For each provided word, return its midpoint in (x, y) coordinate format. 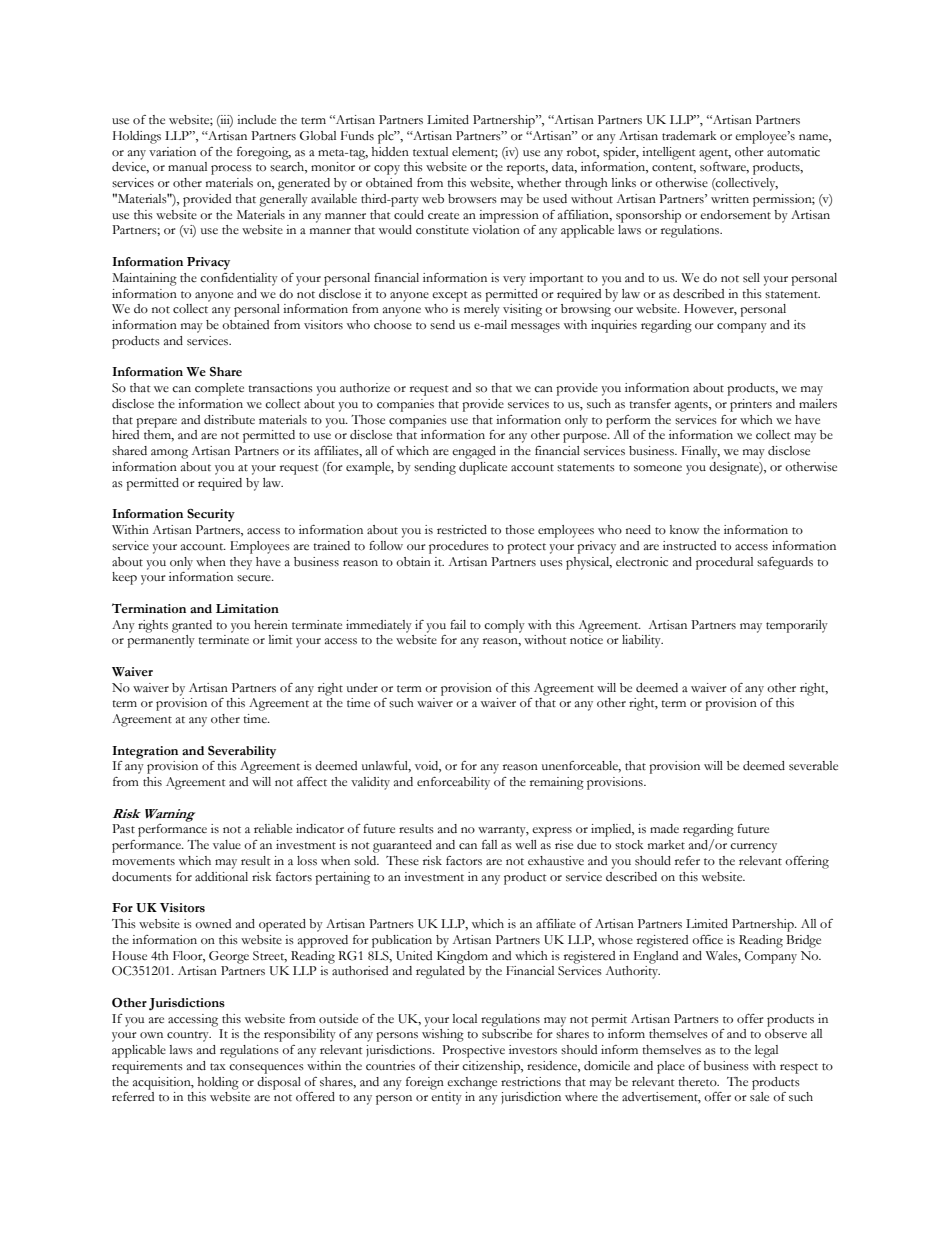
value (227, 844)
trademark (689, 135)
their (446, 1066)
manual (187, 166)
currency (753, 848)
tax (218, 1066)
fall (489, 844)
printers (751, 405)
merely (482, 310)
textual (430, 152)
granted (192, 626)
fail (458, 624)
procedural (724, 563)
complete (219, 389)
